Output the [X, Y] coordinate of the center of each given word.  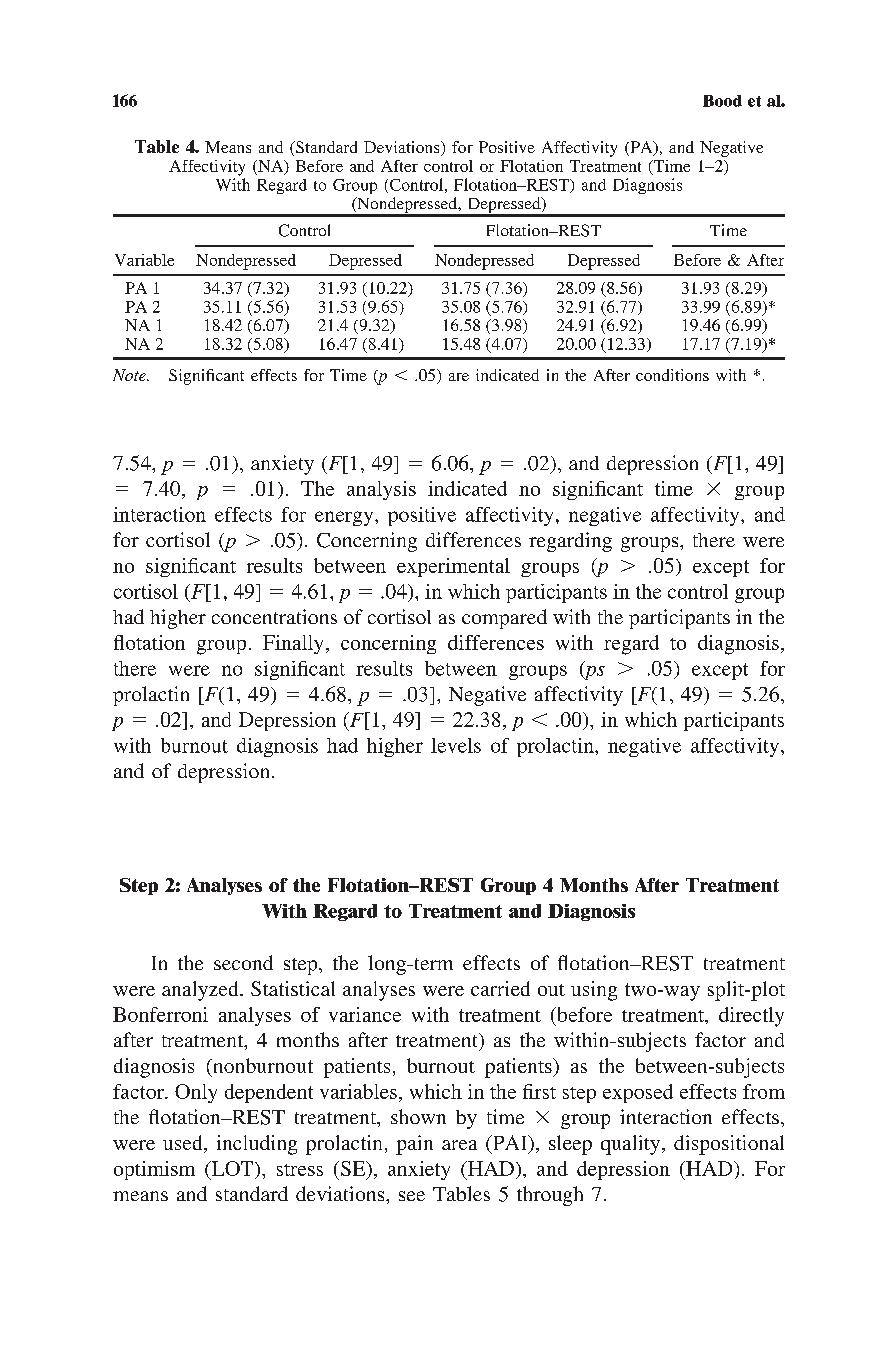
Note [130, 375]
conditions [672, 375]
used [184, 1144]
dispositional [729, 1145]
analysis [381, 490]
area [459, 1145]
